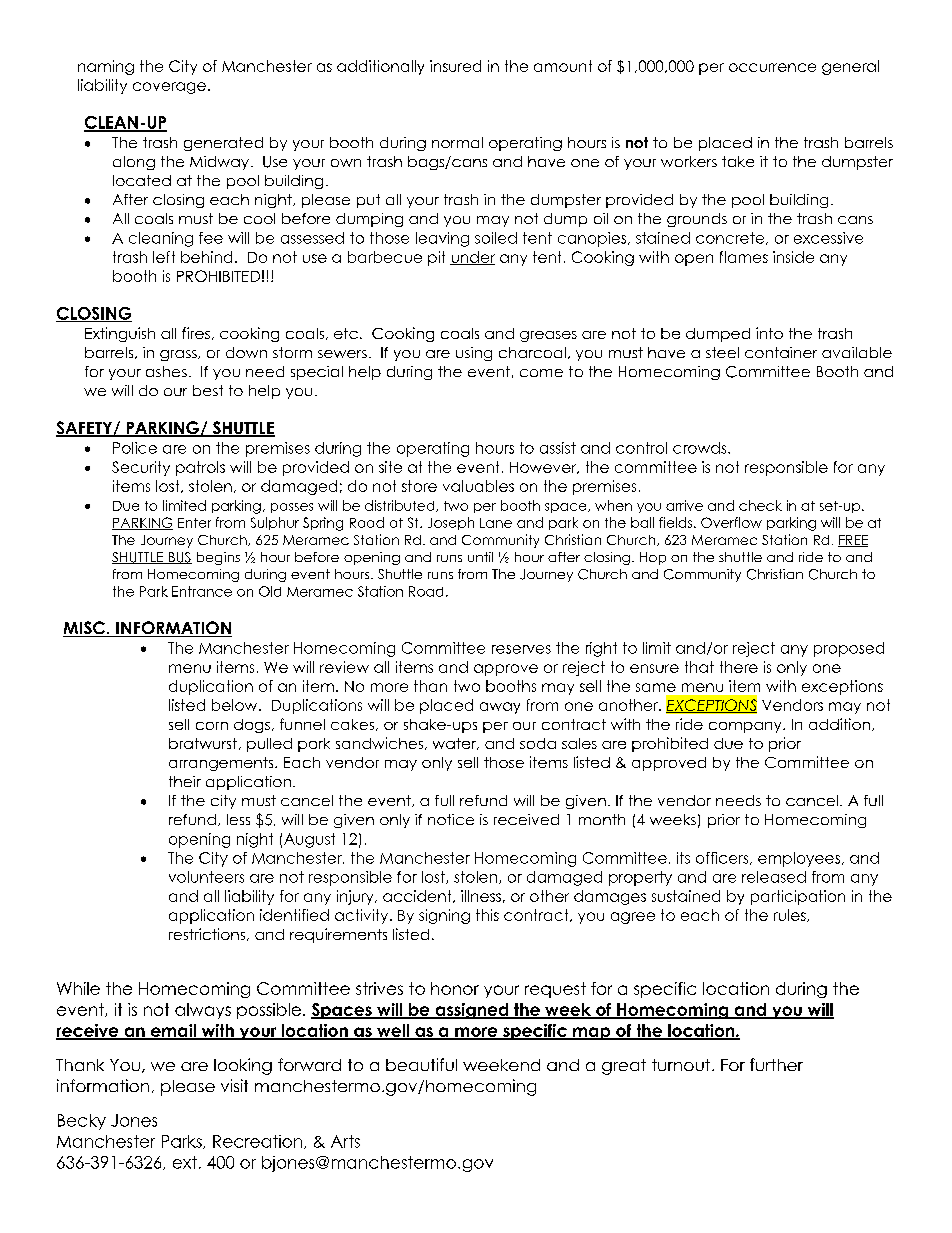 The image size is (952, 1233). I want to click on coverage, so click(169, 88).
